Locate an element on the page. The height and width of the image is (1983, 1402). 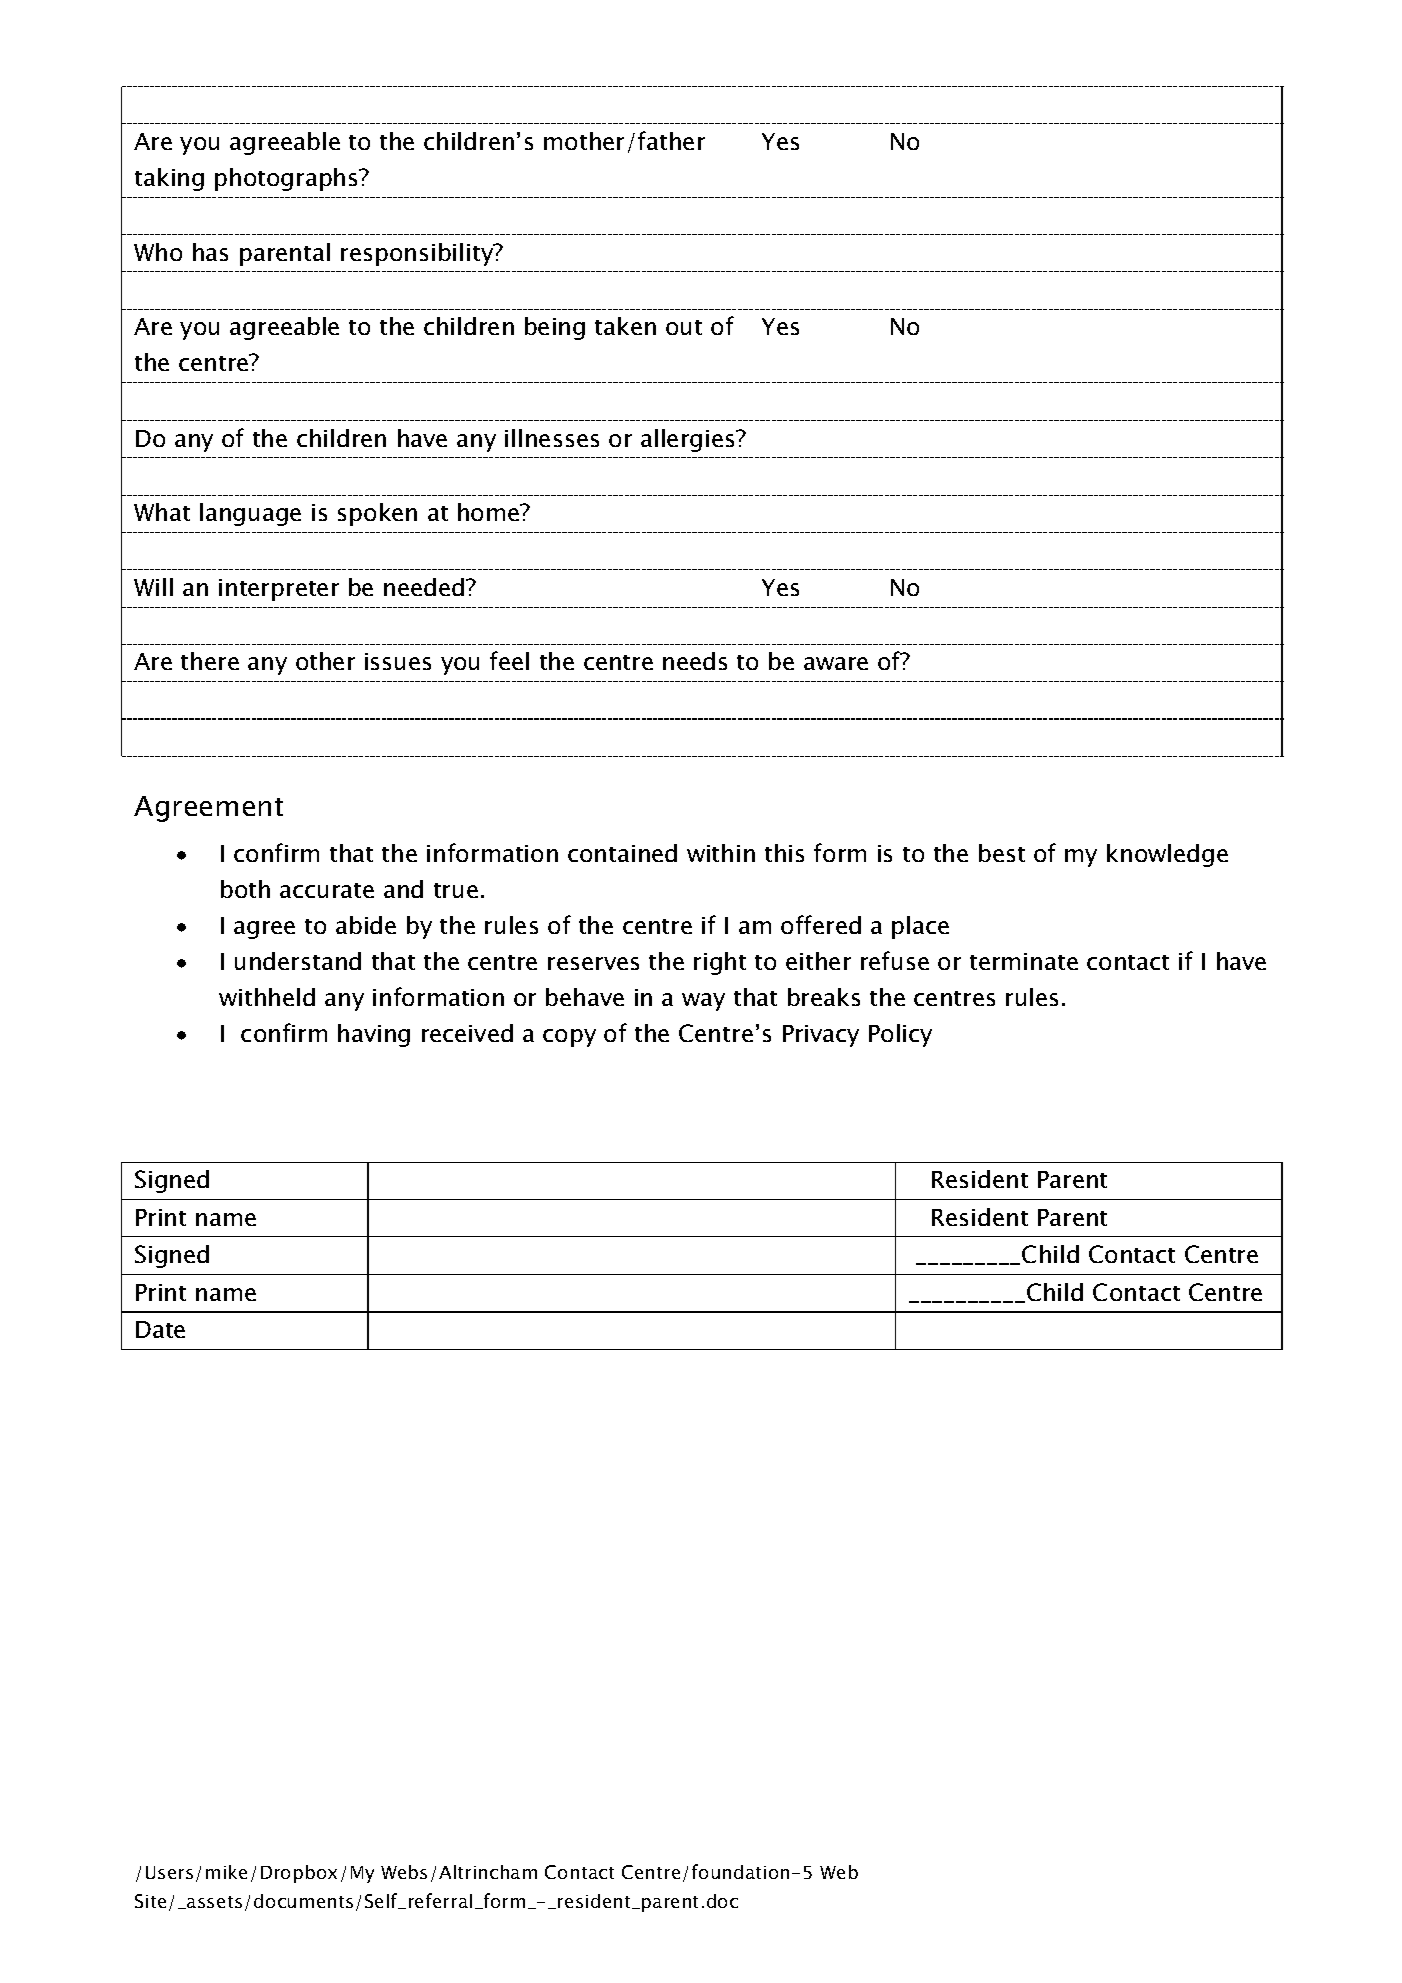
taken is located at coordinates (625, 326).
